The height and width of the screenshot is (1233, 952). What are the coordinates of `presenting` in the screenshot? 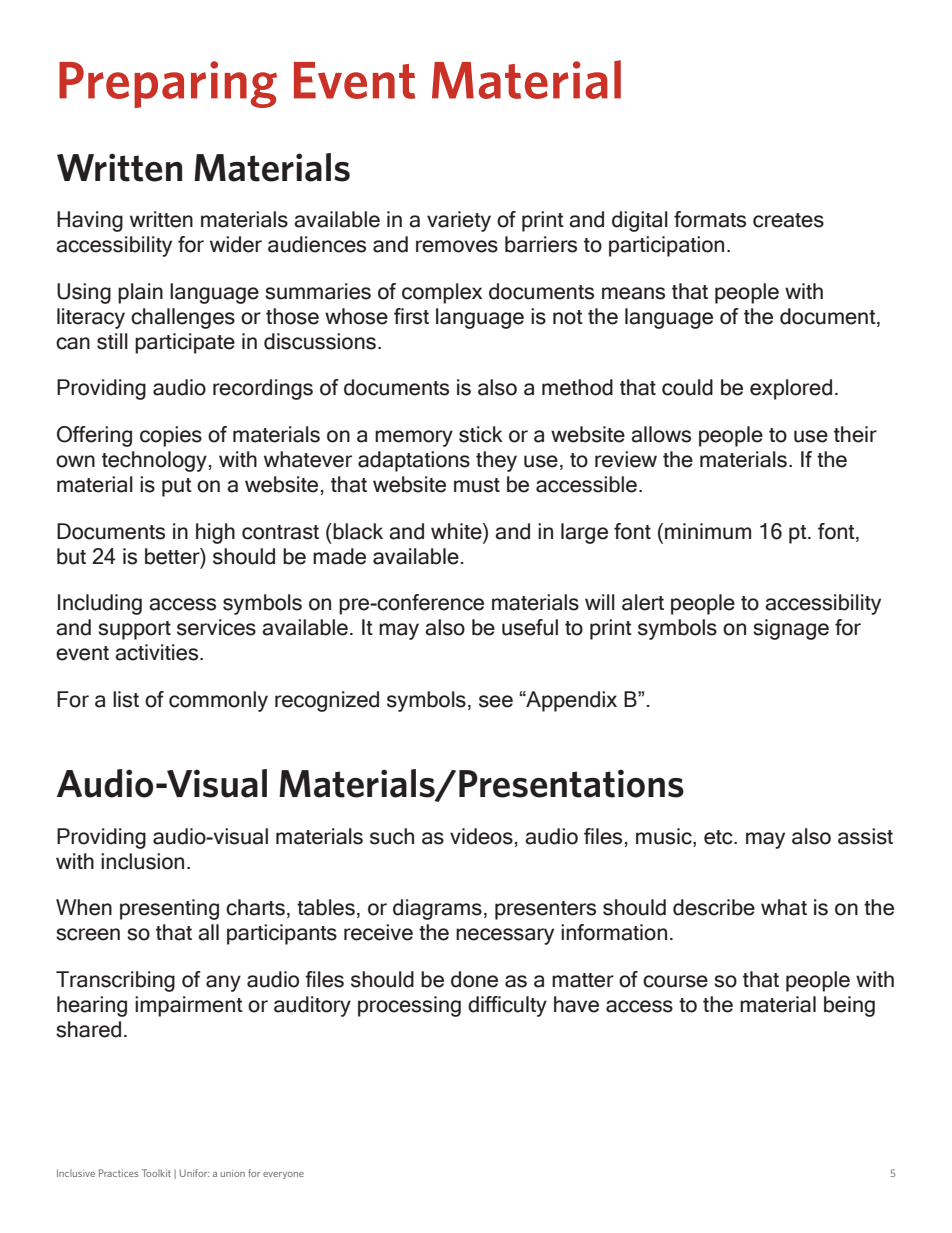 It's located at (169, 909).
